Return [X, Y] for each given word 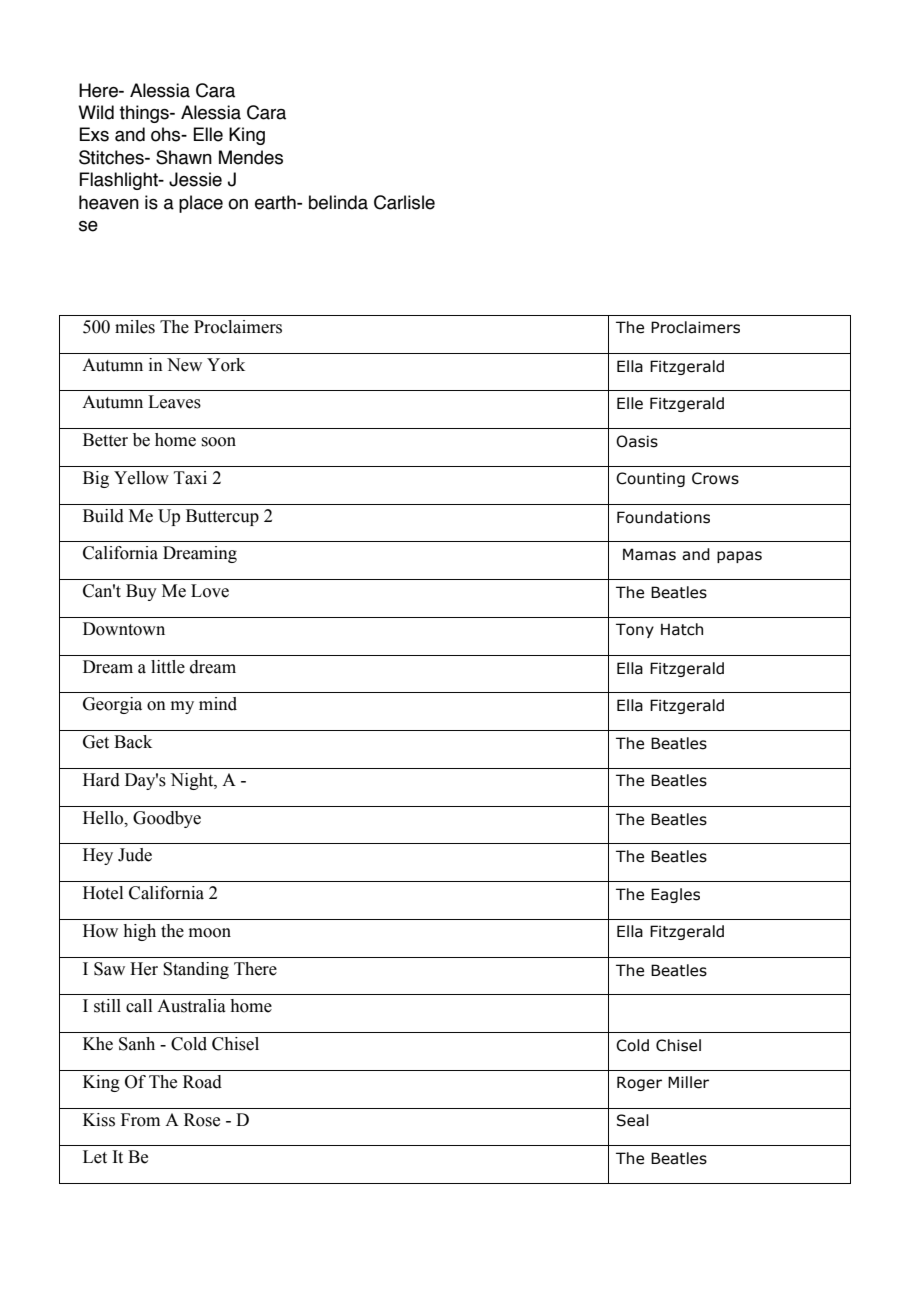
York [226, 365]
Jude [135, 855]
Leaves [174, 402]
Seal [633, 1120]
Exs [94, 134]
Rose [202, 1120]
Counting [650, 479]
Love [210, 591]
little [168, 667]
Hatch [682, 629]
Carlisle [404, 202]
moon [210, 933]
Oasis [637, 441]
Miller [688, 1082]
